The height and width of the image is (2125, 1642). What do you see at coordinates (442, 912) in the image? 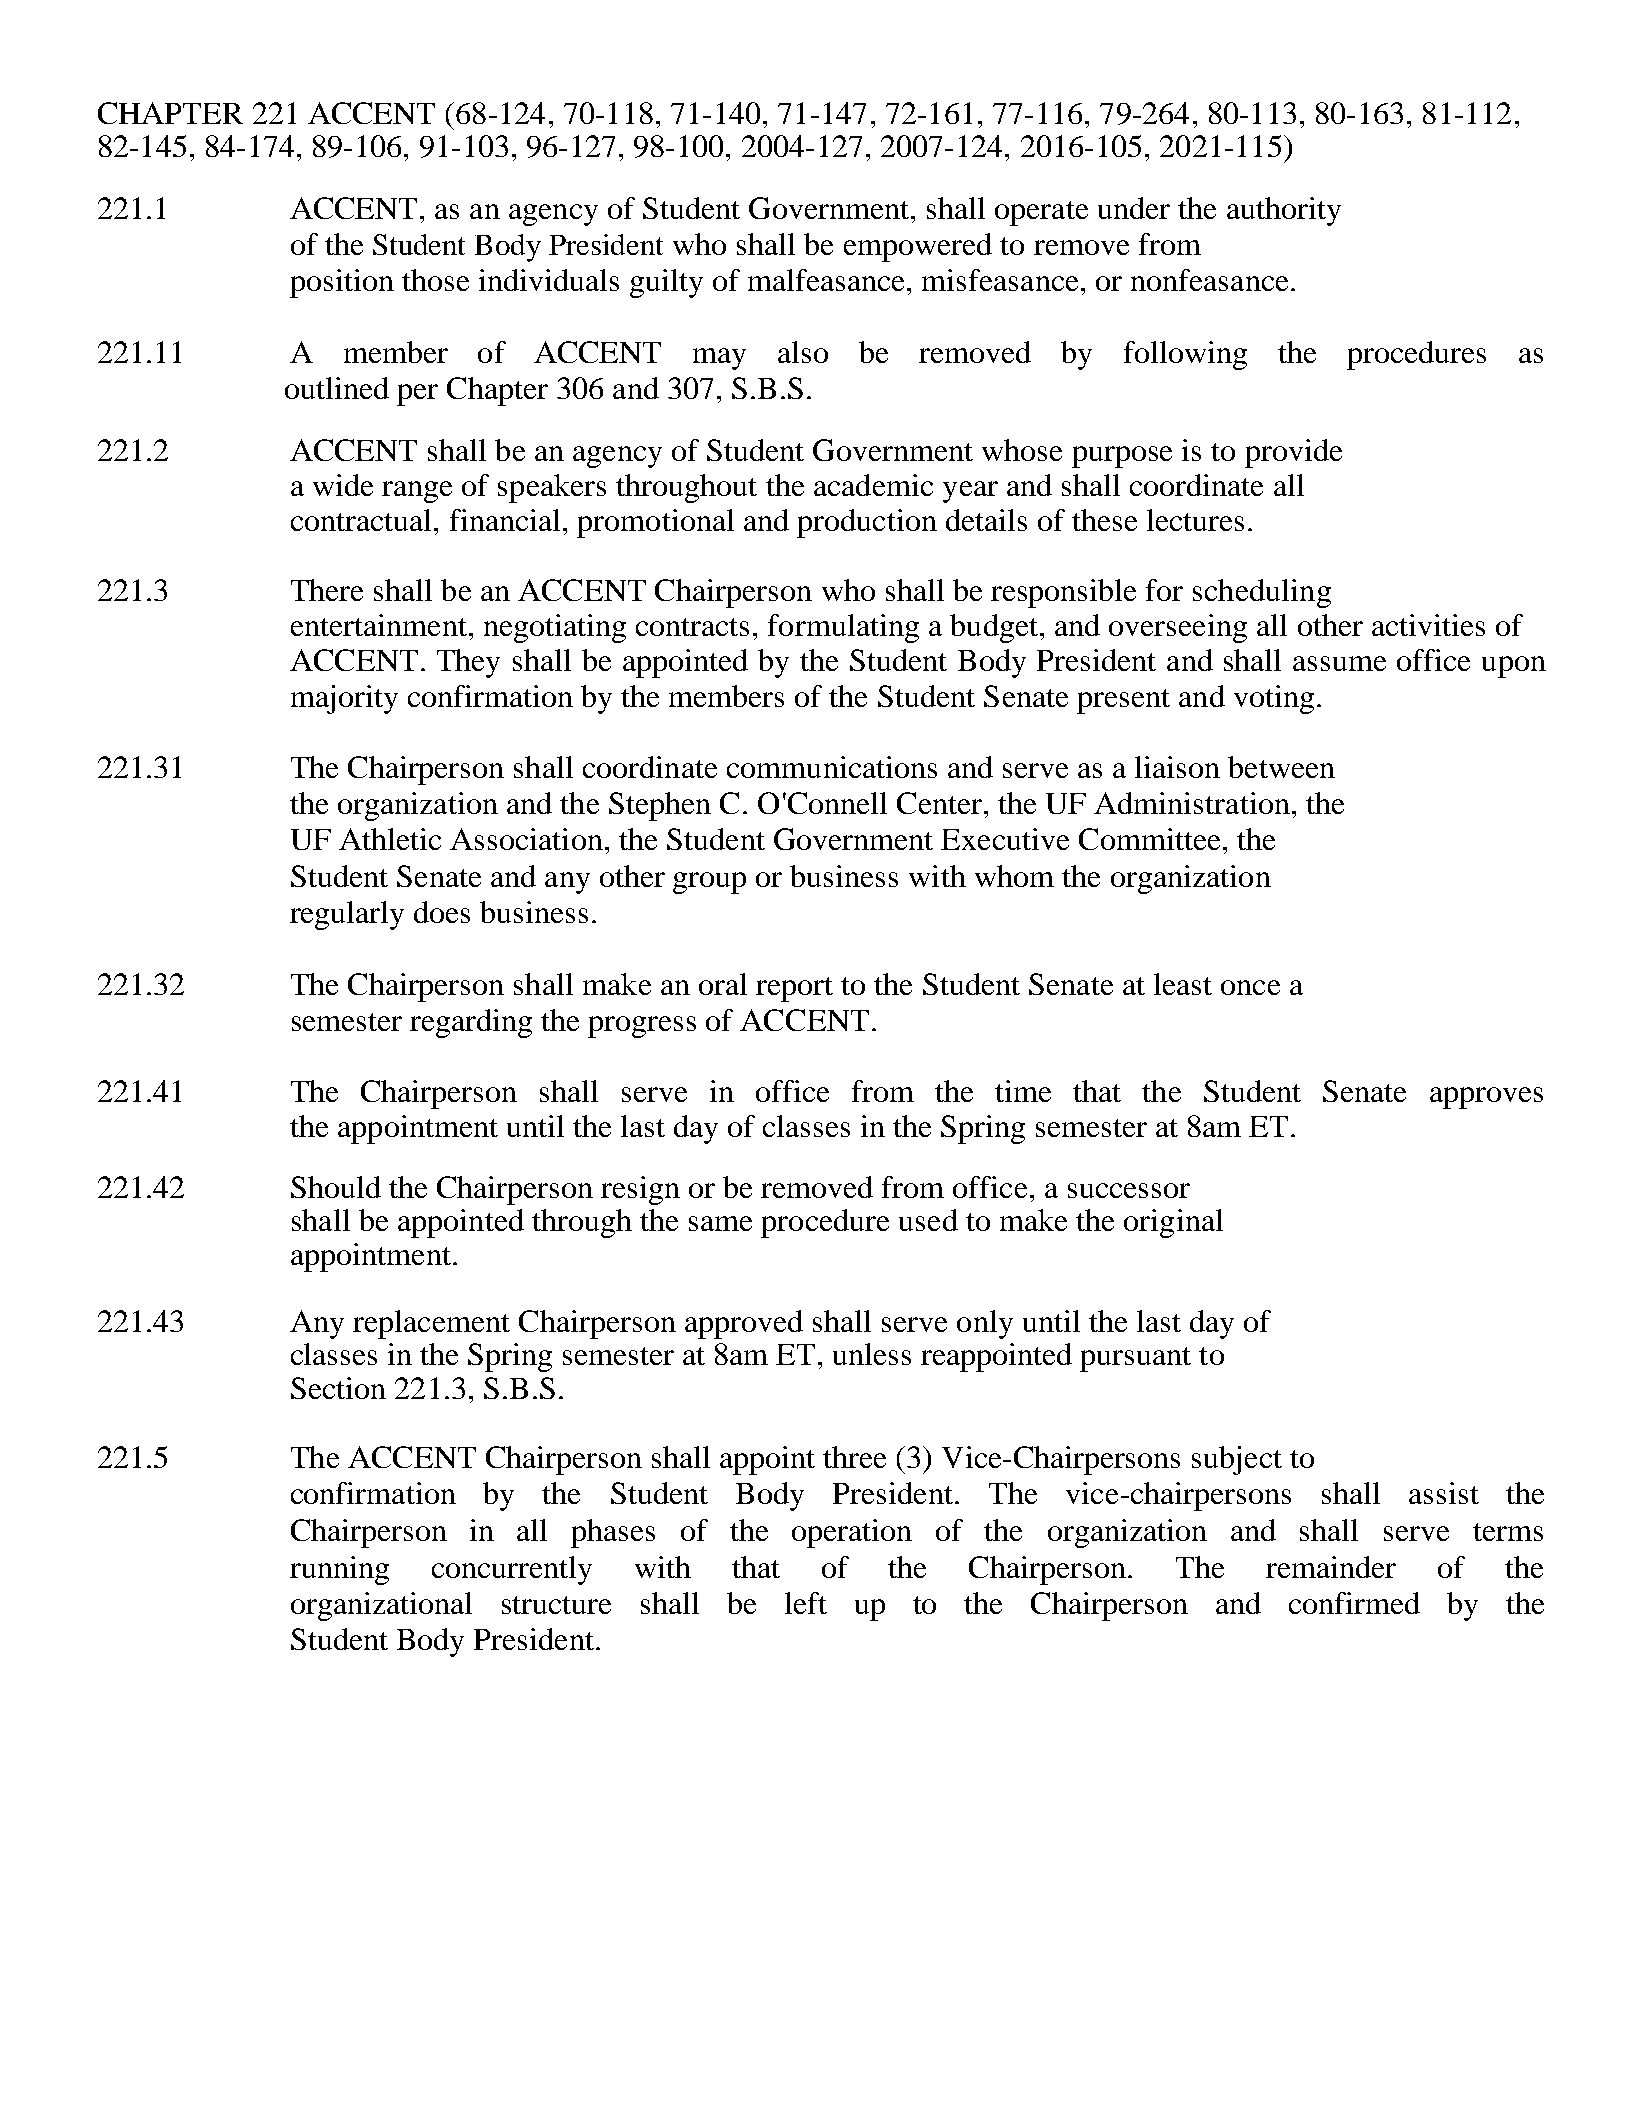
I see `does` at bounding box center [442, 912].
